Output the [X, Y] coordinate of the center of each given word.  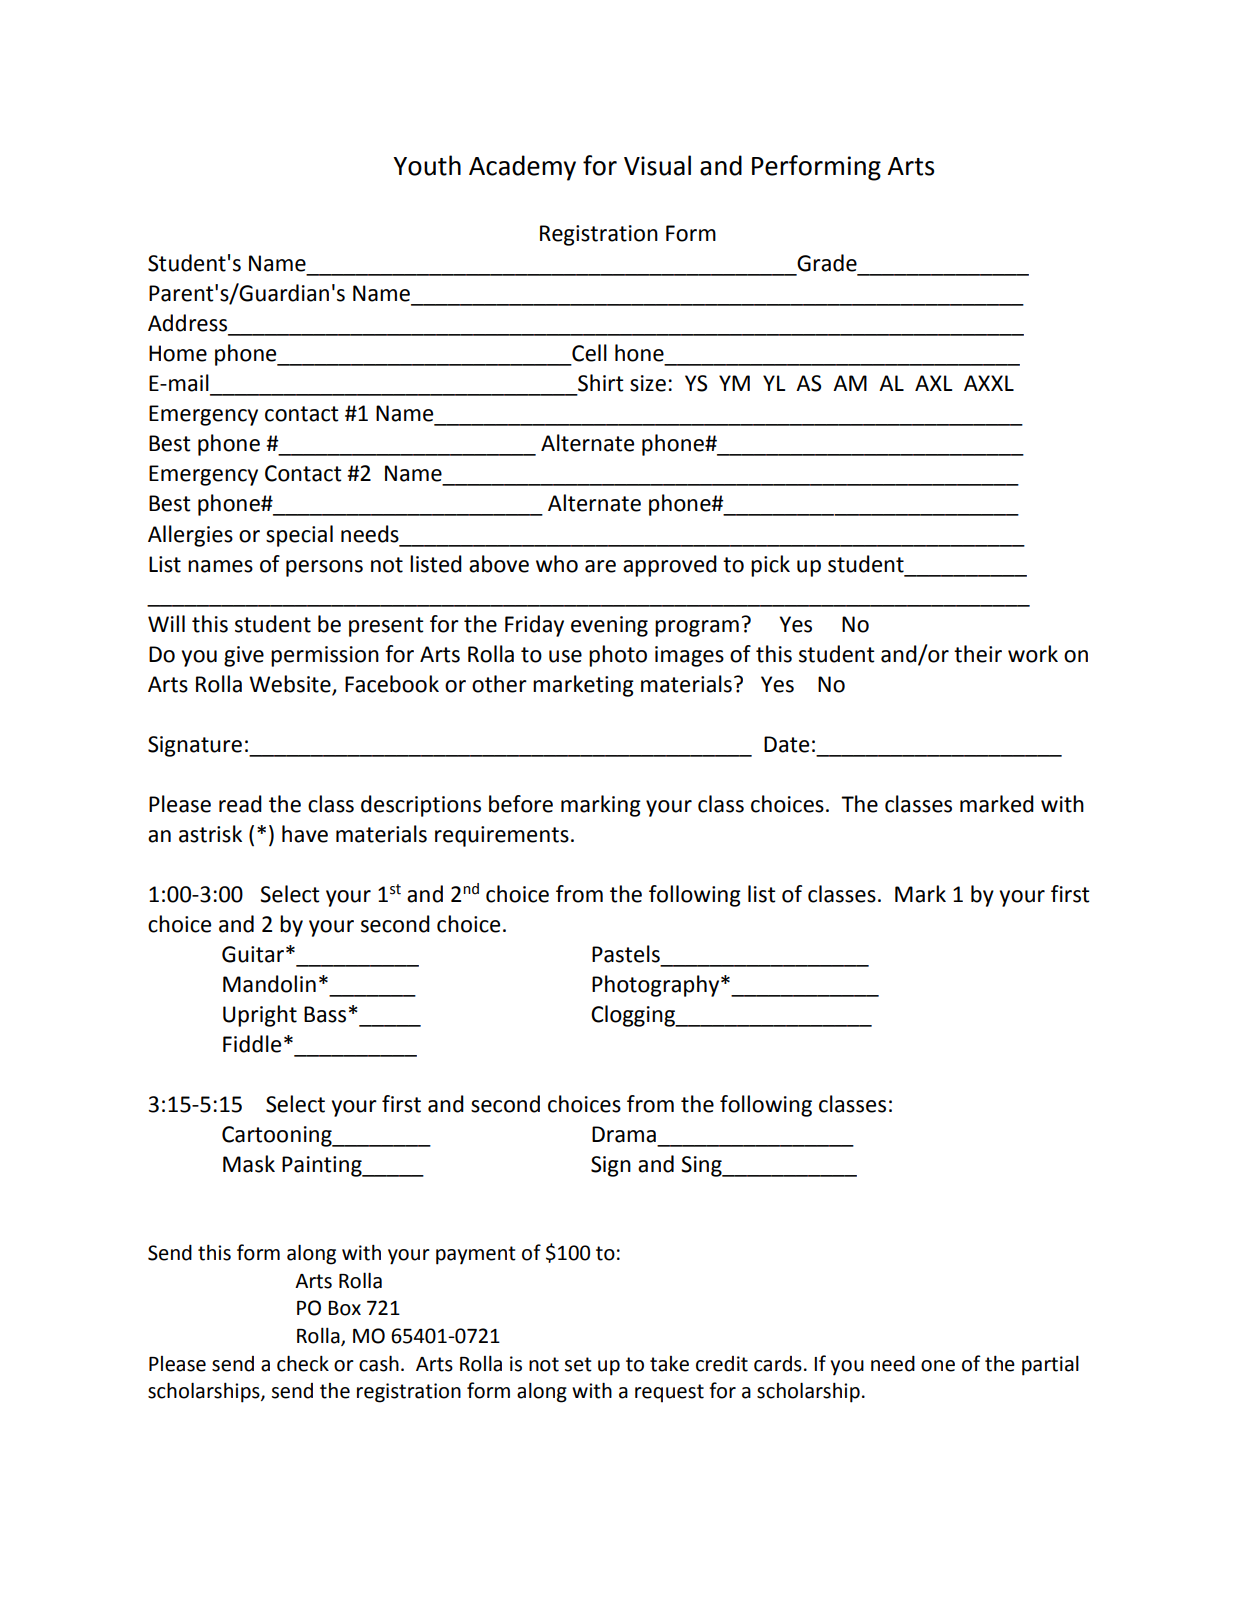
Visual [657, 165]
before [521, 804]
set [578, 1364]
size [648, 383]
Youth [427, 165]
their [978, 654]
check [303, 1363]
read [240, 804]
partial [1050, 1365]
